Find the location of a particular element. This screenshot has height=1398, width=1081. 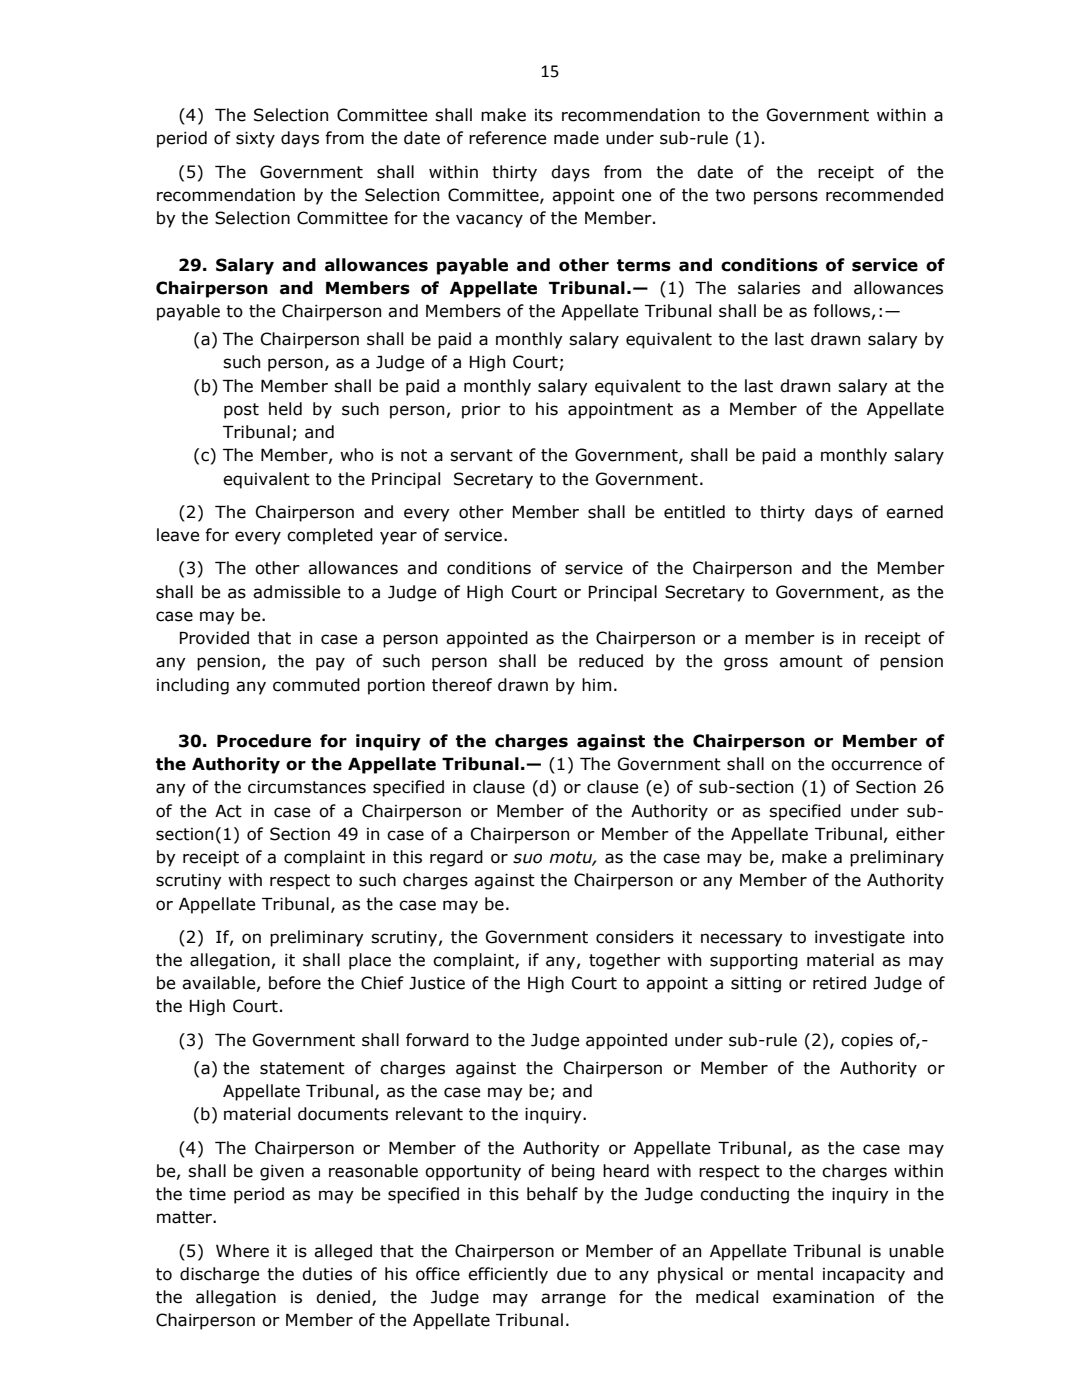

investigate is located at coordinates (860, 939).
